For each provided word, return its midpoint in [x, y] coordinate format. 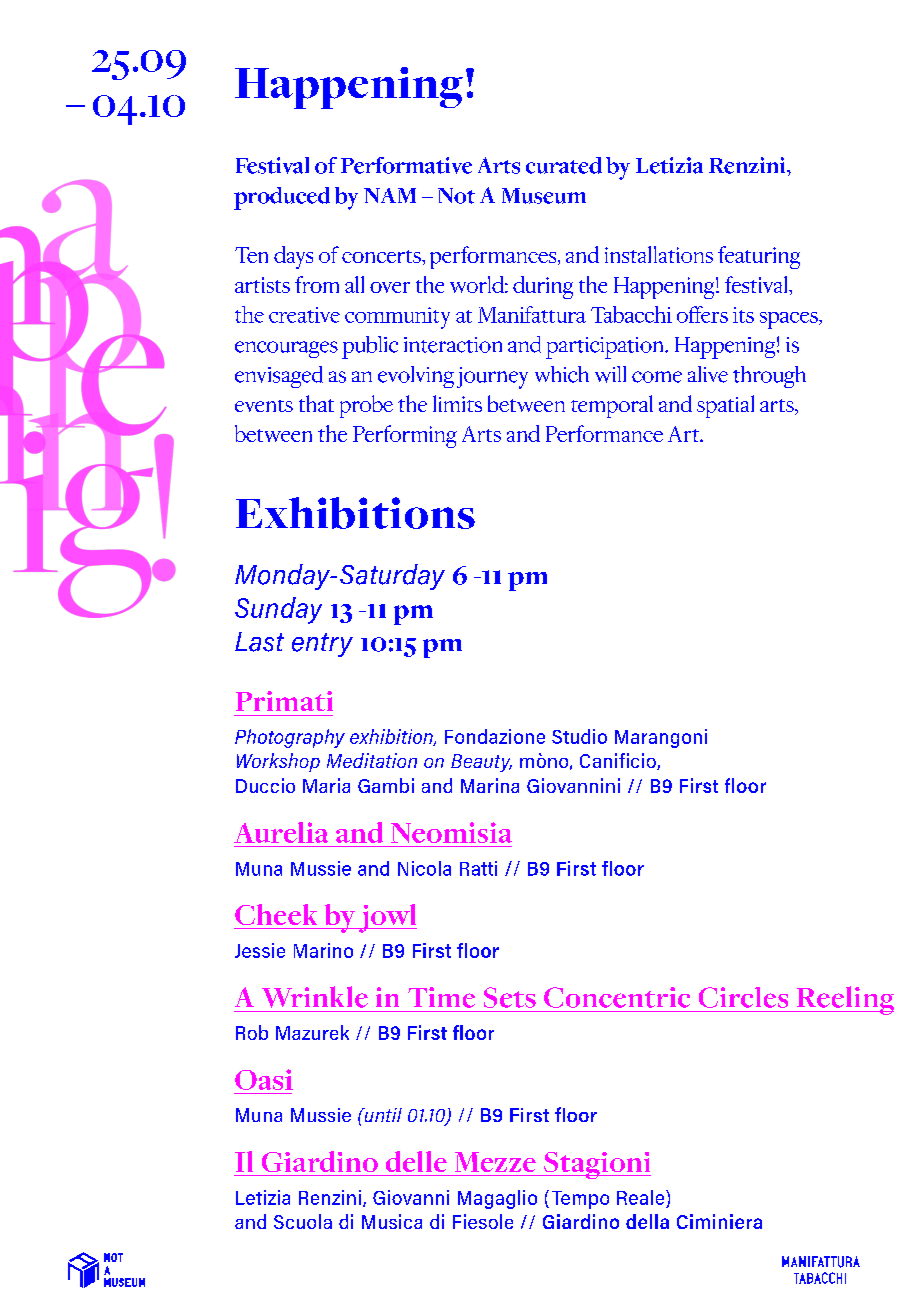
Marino [323, 950]
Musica [392, 1221]
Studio [579, 736]
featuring [759, 257]
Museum [544, 196]
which [562, 374]
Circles [743, 997]
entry [322, 645]
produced [282, 198]
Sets [510, 997]
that [316, 403]
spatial [725, 406]
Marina [490, 785]
